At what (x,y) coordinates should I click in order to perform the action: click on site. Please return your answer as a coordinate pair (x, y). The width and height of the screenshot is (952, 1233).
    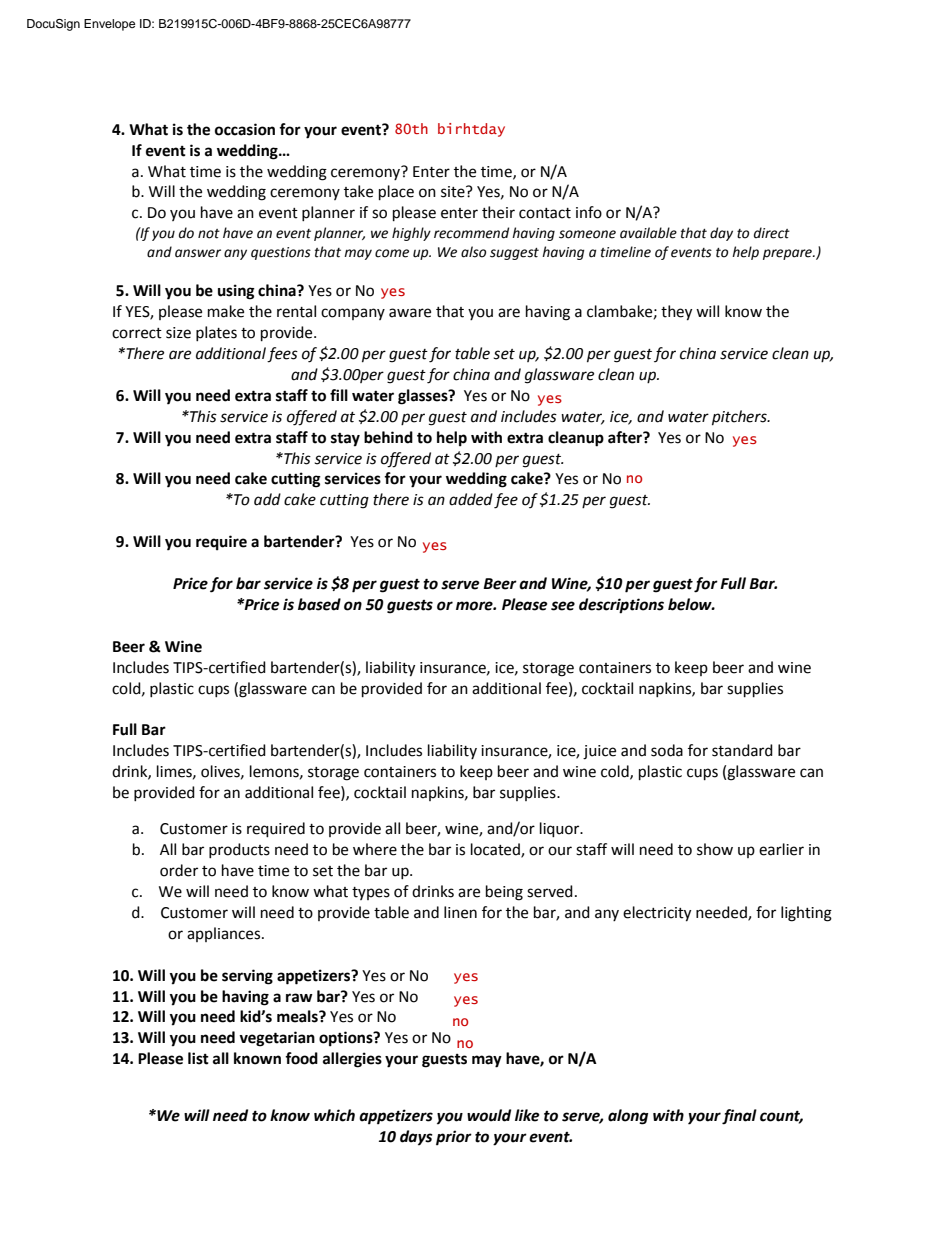
    Looking at the image, I should click on (454, 192).
